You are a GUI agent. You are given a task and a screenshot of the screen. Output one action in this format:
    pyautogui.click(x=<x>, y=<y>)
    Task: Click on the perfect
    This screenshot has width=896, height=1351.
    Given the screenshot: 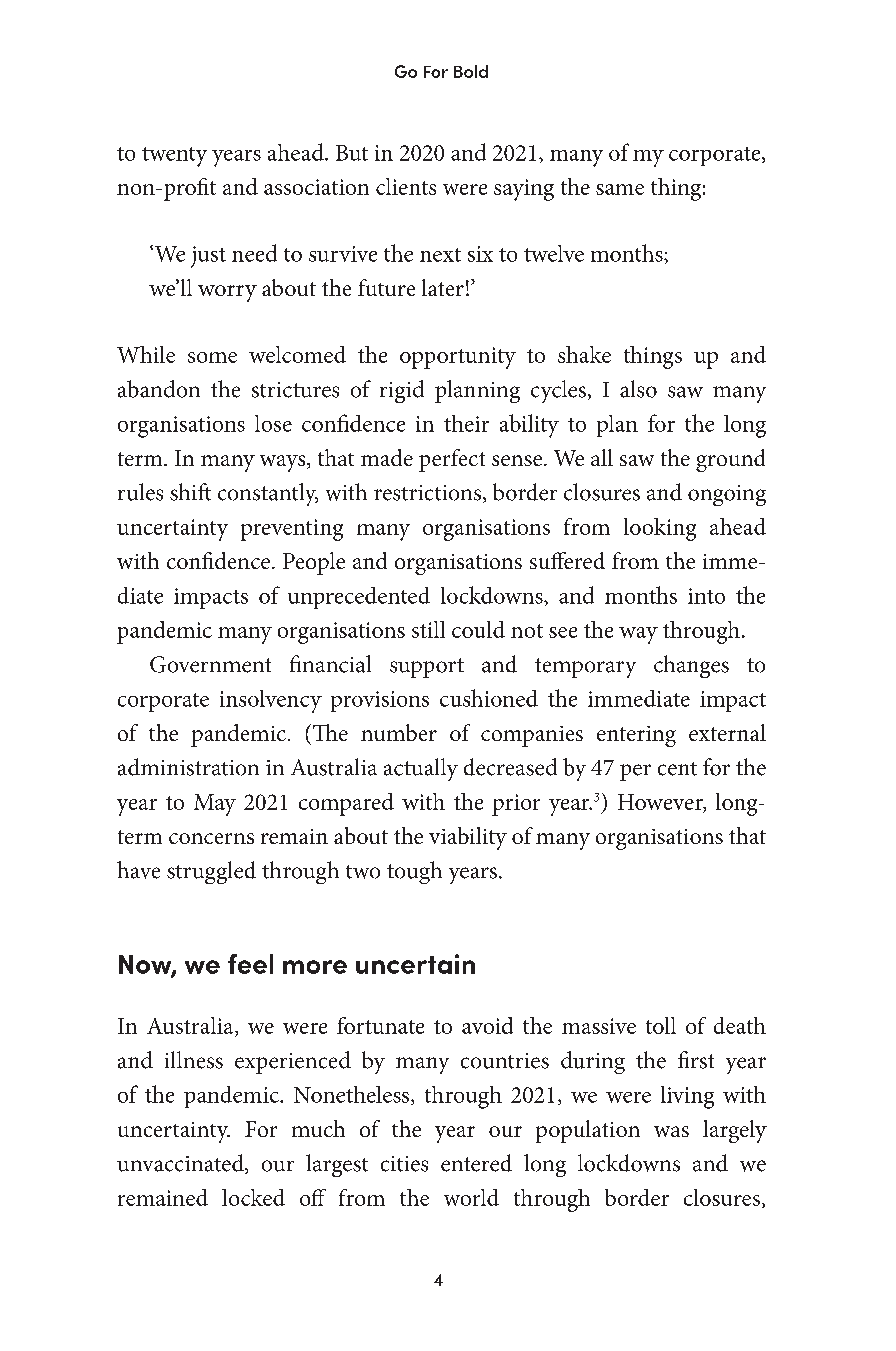 What is the action you would take?
    pyautogui.click(x=452, y=460)
